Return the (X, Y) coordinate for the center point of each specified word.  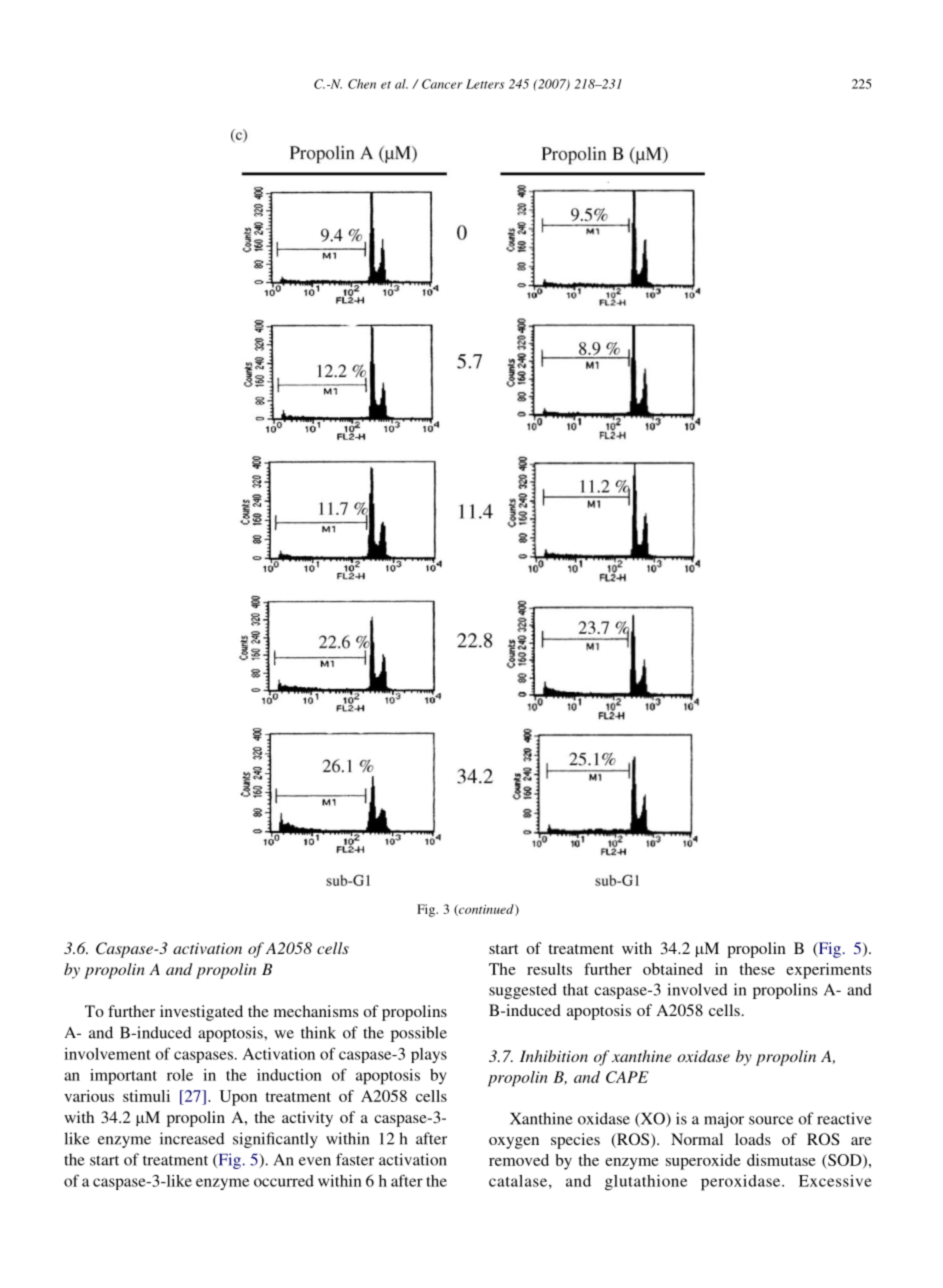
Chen (362, 84)
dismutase (781, 1160)
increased (192, 1138)
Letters (485, 84)
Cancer (442, 84)
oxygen (514, 1143)
